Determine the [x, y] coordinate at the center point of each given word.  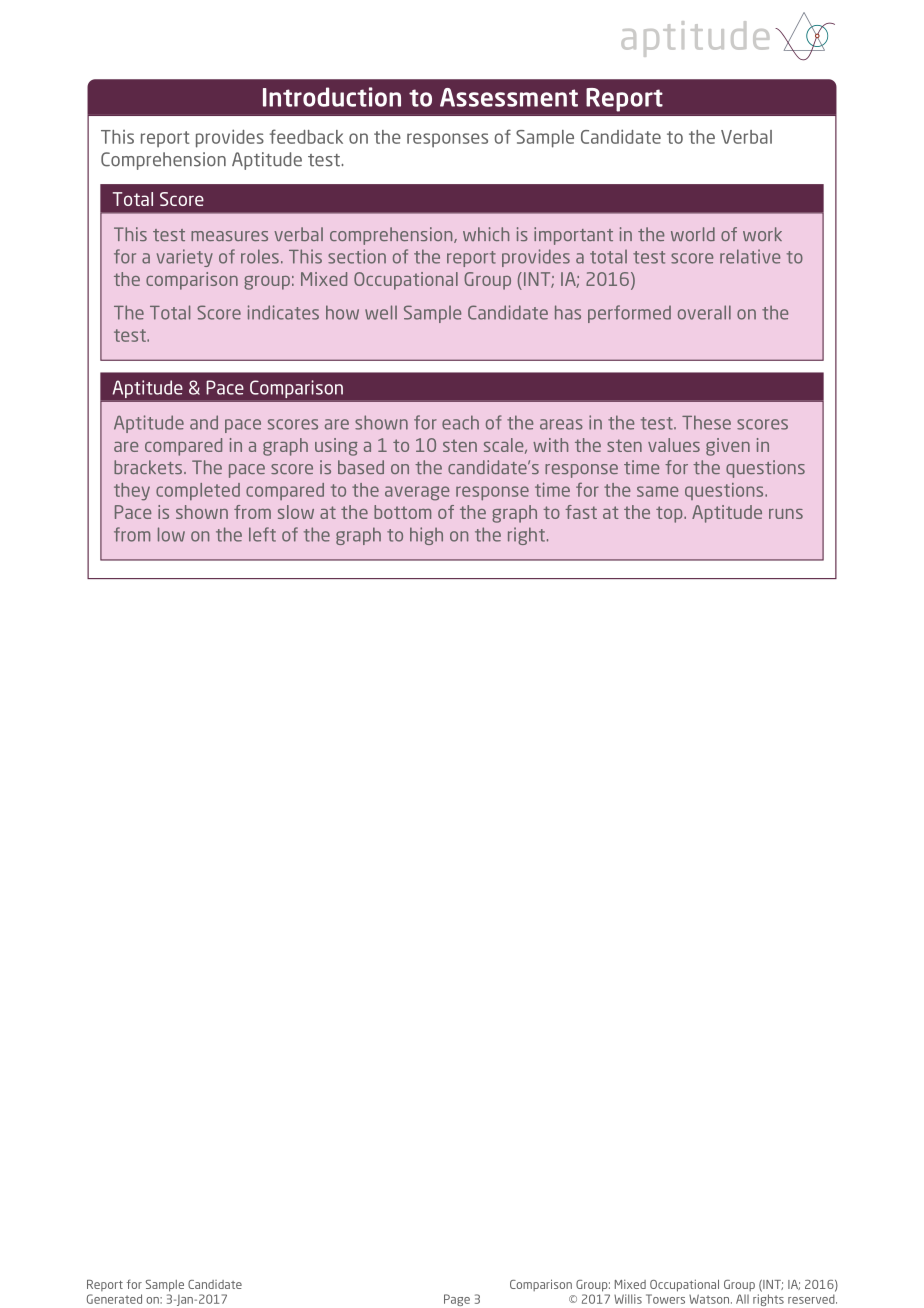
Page [457, 1300]
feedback [306, 136]
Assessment [509, 97]
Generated [114, 1299]
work [762, 234]
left [262, 534]
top [670, 514]
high [426, 536]
